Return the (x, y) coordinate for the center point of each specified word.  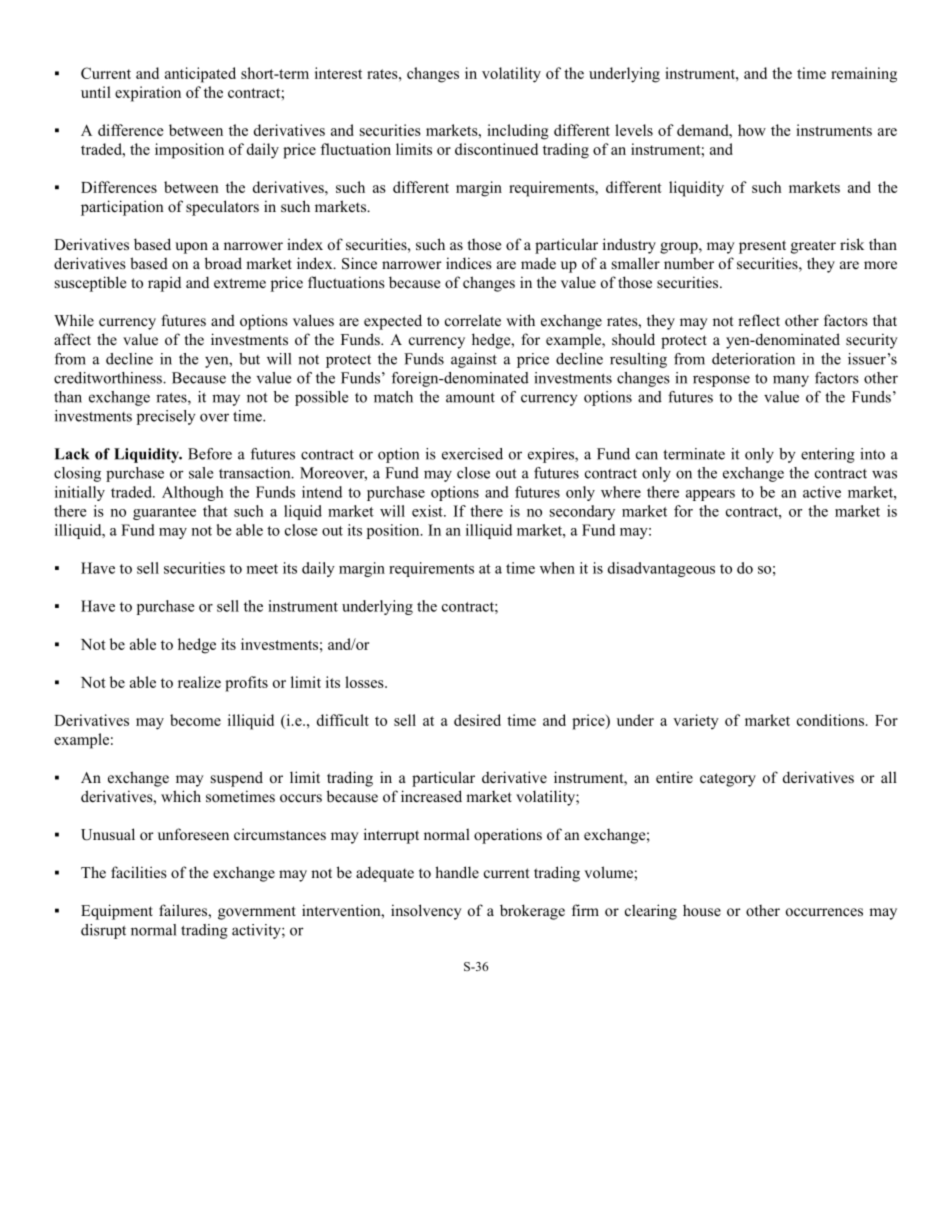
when (557, 568)
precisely (166, 417)
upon (191, 248)
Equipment (117, 912)
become (195, 720)
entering (828, 455)
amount (470, 398)
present (762, 247)
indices (469, 263)
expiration (148, 94)
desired (477, 720)
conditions (830, 720)
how (752, 130)
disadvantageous (661, 569)
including (518, 132)
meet (262, 569)
